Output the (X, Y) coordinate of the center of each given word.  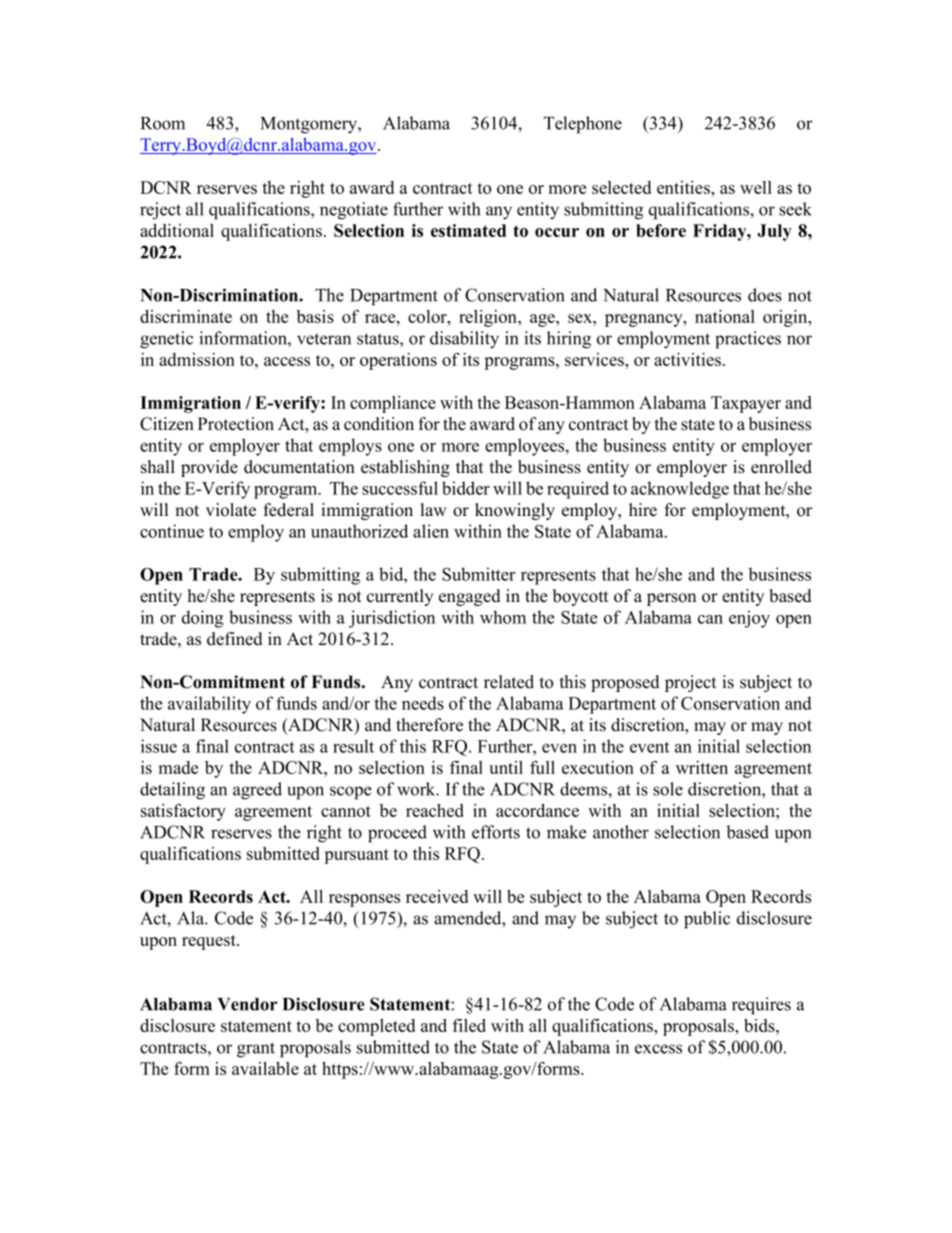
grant (256, 1050)
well (756, 187)
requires (761, 1006)
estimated (468, 230)
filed (469, 1025)
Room (163, 123)
